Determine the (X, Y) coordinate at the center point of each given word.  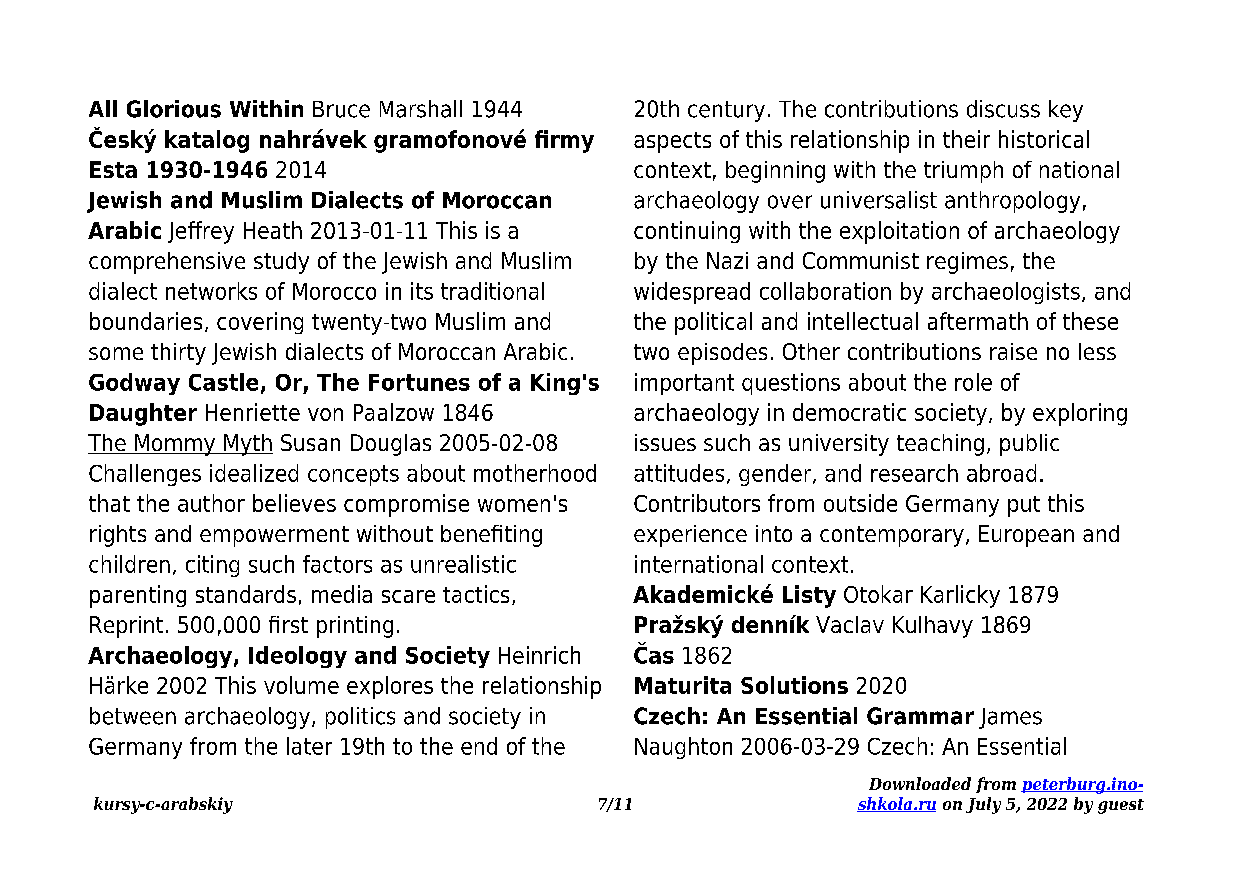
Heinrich (539, 655)
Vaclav (850, 624)
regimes (967, 263)
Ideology (298, 657)
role (973, 382)
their (966, 139)
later (309, 746)
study (281, 263)
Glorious (174, 109)
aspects (672, 142)
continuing (687, 232)
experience (690, 536)
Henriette (253, 412)
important (684, 384)
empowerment (274, 536)
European (1026, 536)
